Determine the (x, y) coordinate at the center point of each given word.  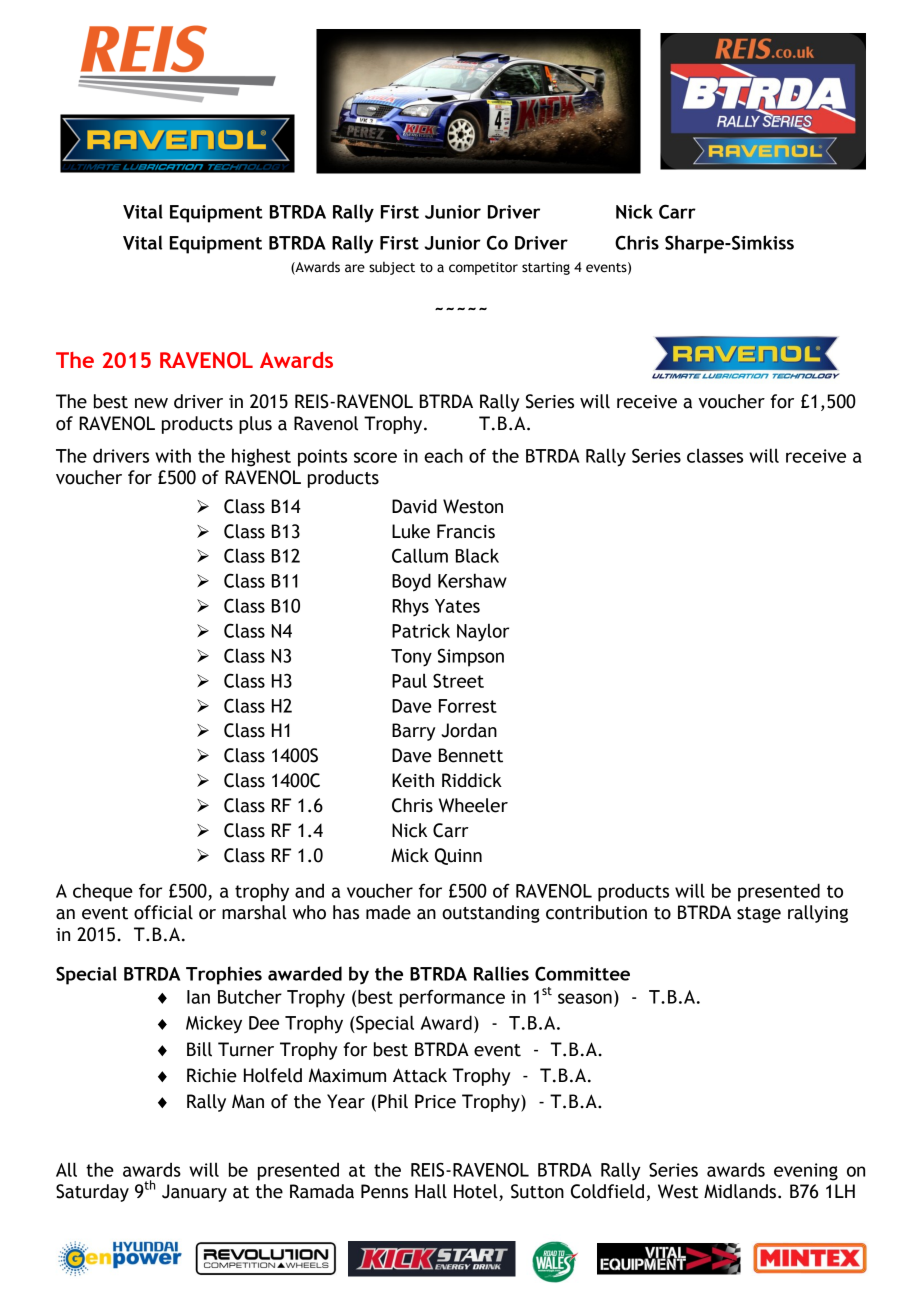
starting (546, 268)
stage (759, 915)
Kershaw (472, 580)
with (173, 455)
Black (477, 555)
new (151, 403)
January (194, 1193)
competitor (483, 268)
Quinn (458, 856)
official (163, 912)
